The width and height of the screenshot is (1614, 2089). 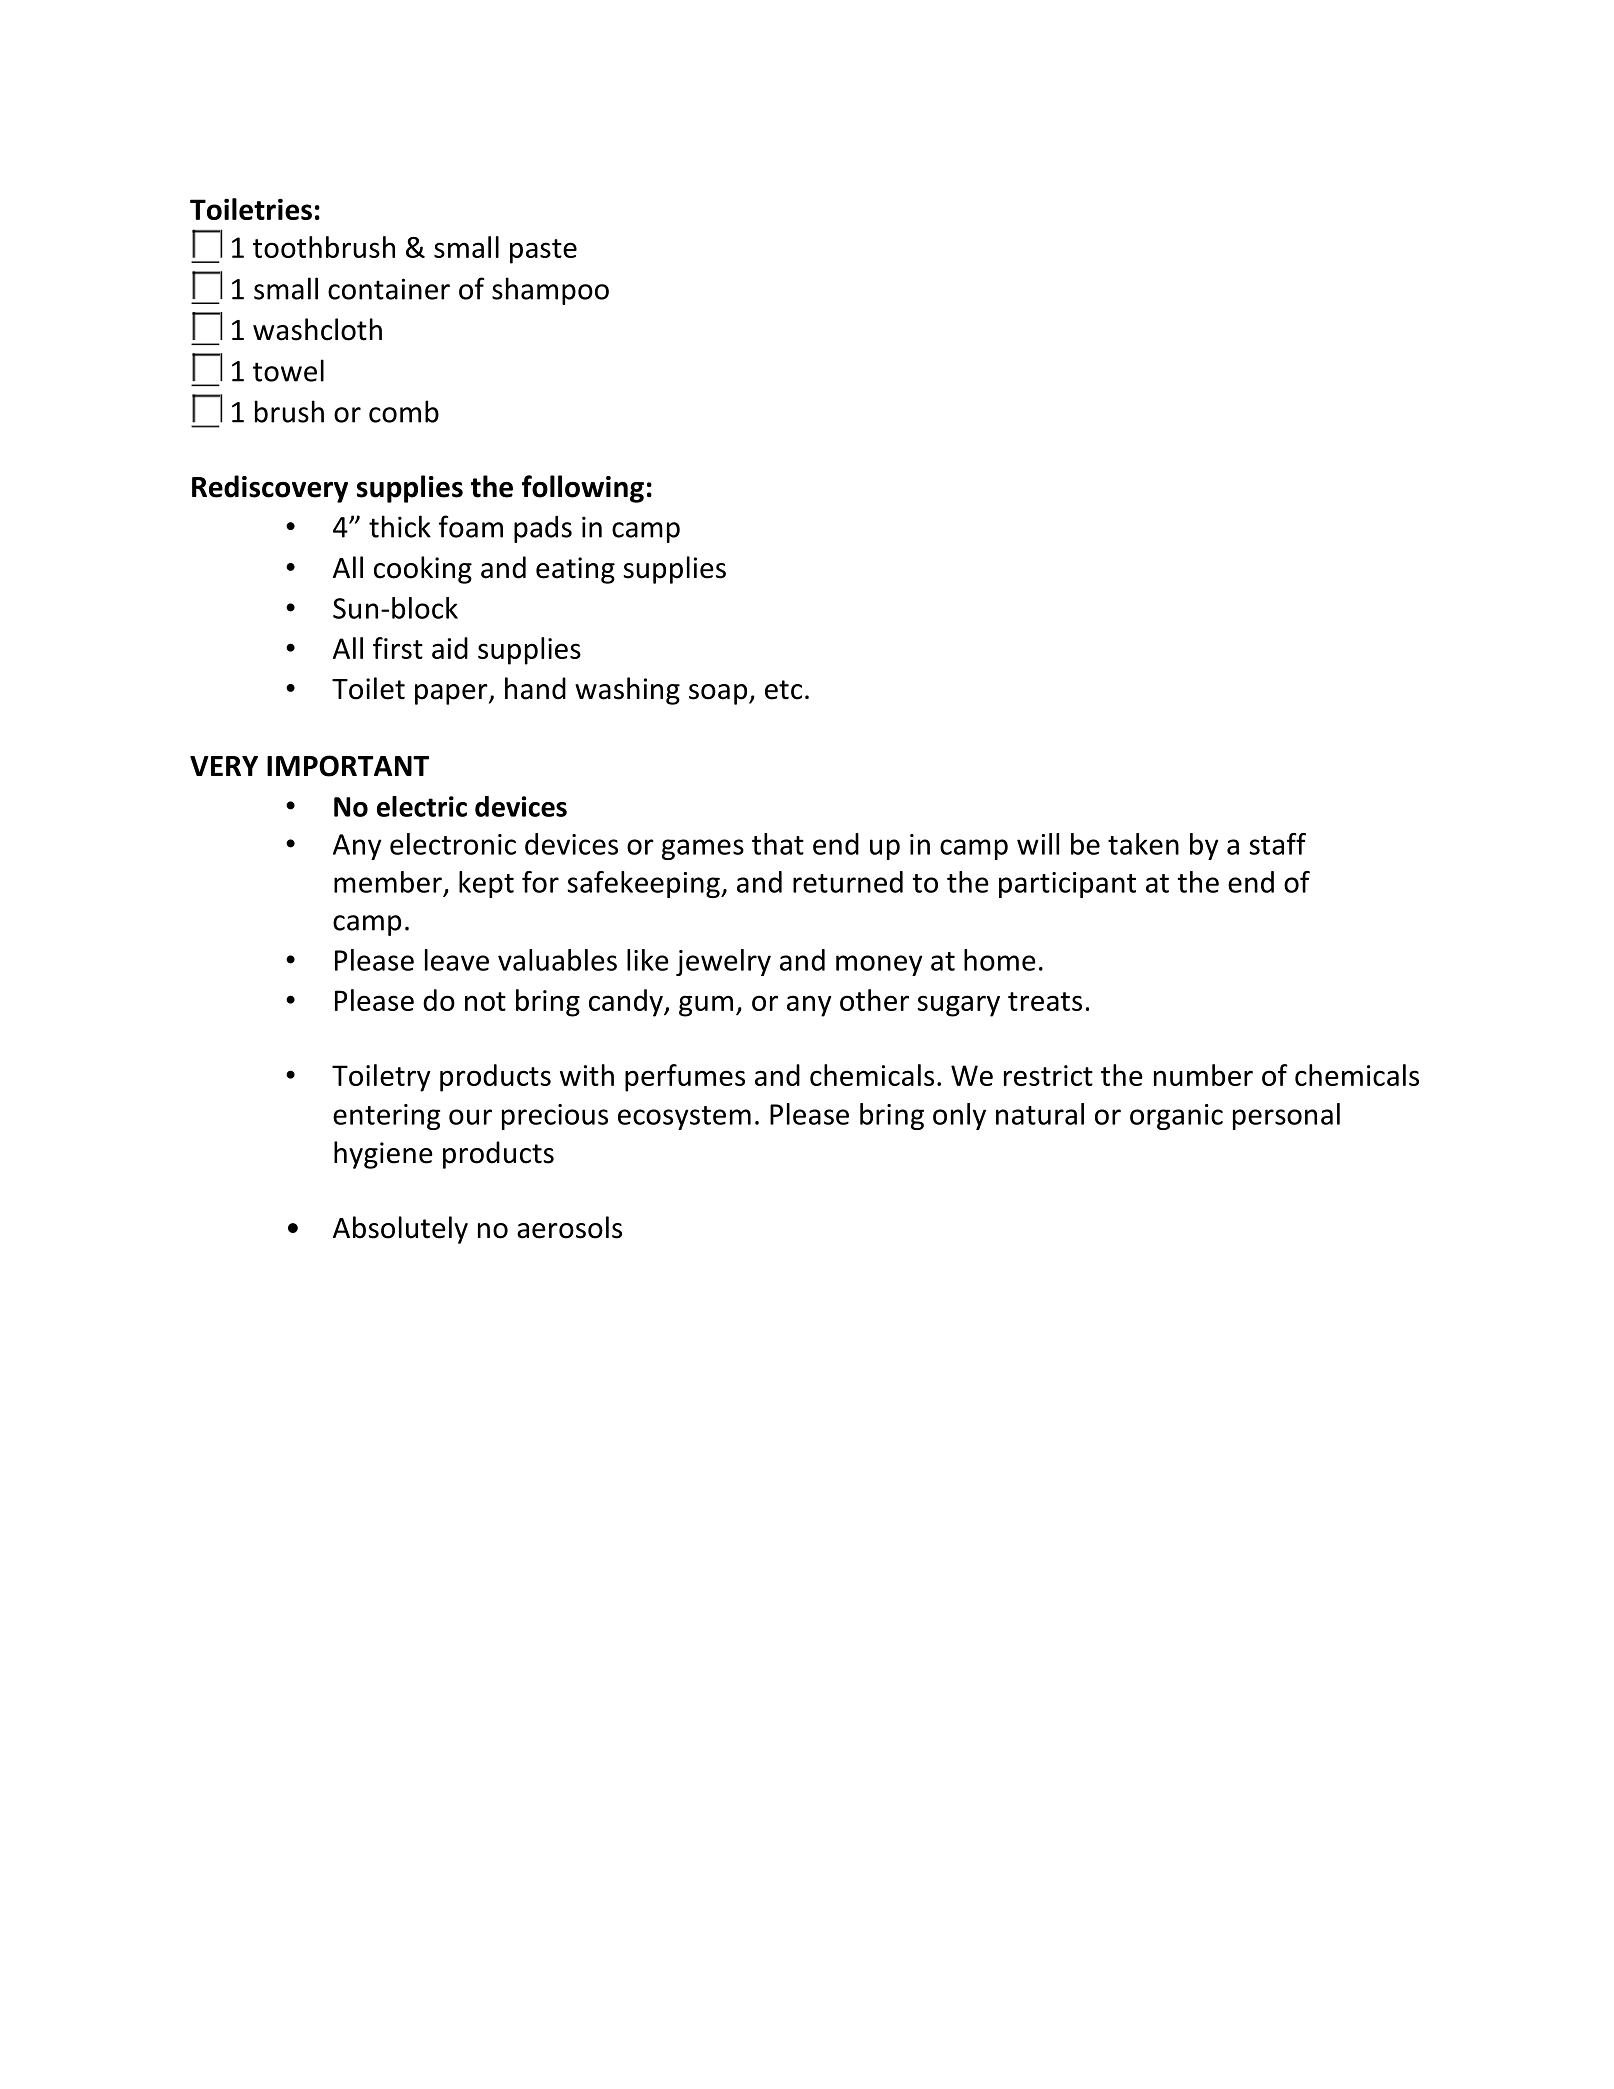 What do you see at coordinates (1277, 844) in the screenshot?
I see `staff` at bounding box center [1277, 844].
